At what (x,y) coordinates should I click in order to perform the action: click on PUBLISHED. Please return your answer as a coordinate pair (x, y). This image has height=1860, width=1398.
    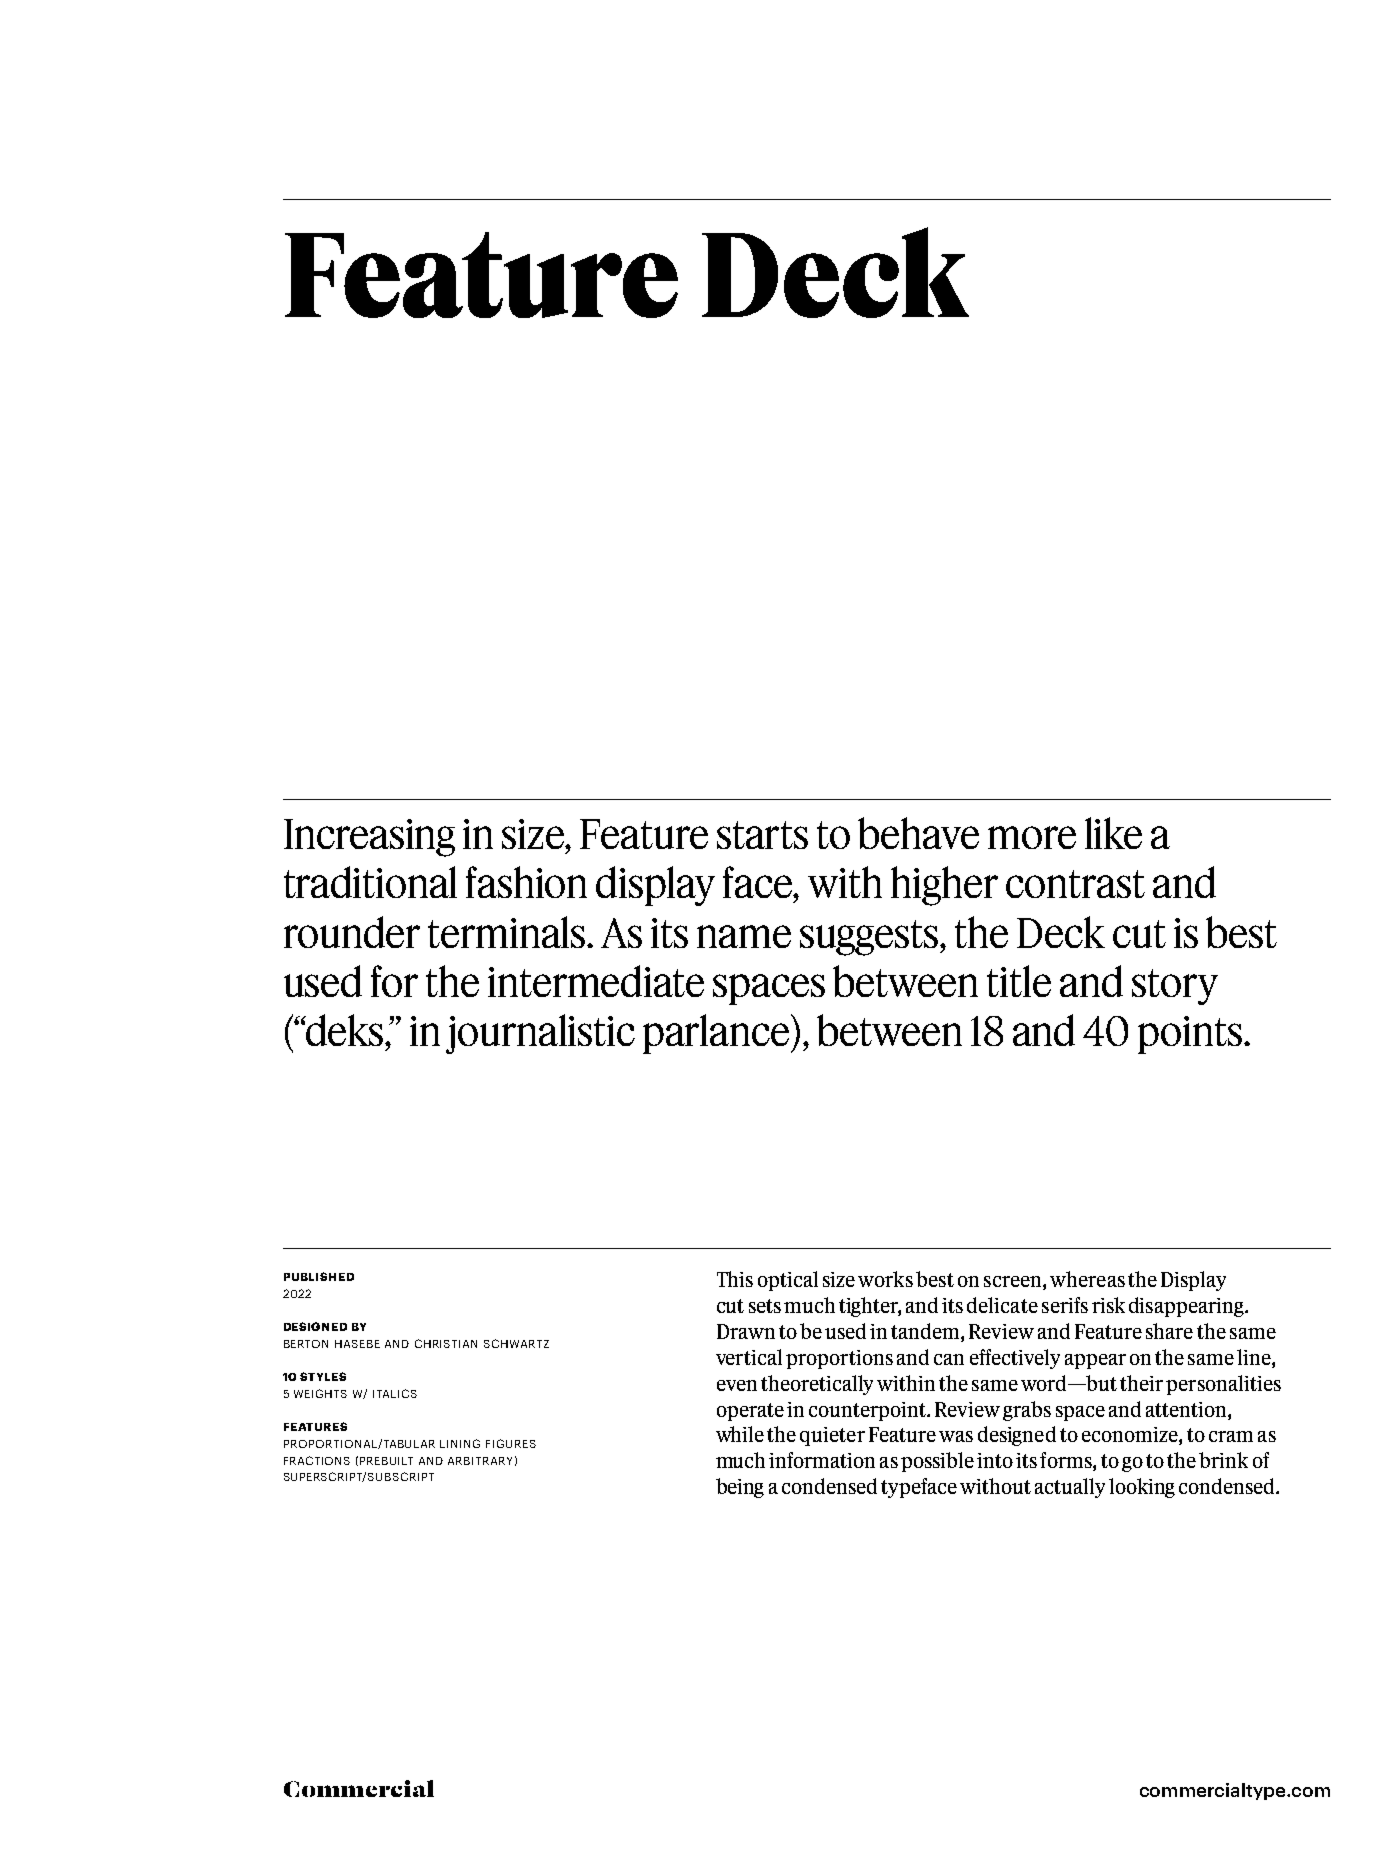
    Looking at the image, I should click on (319, 1276).
